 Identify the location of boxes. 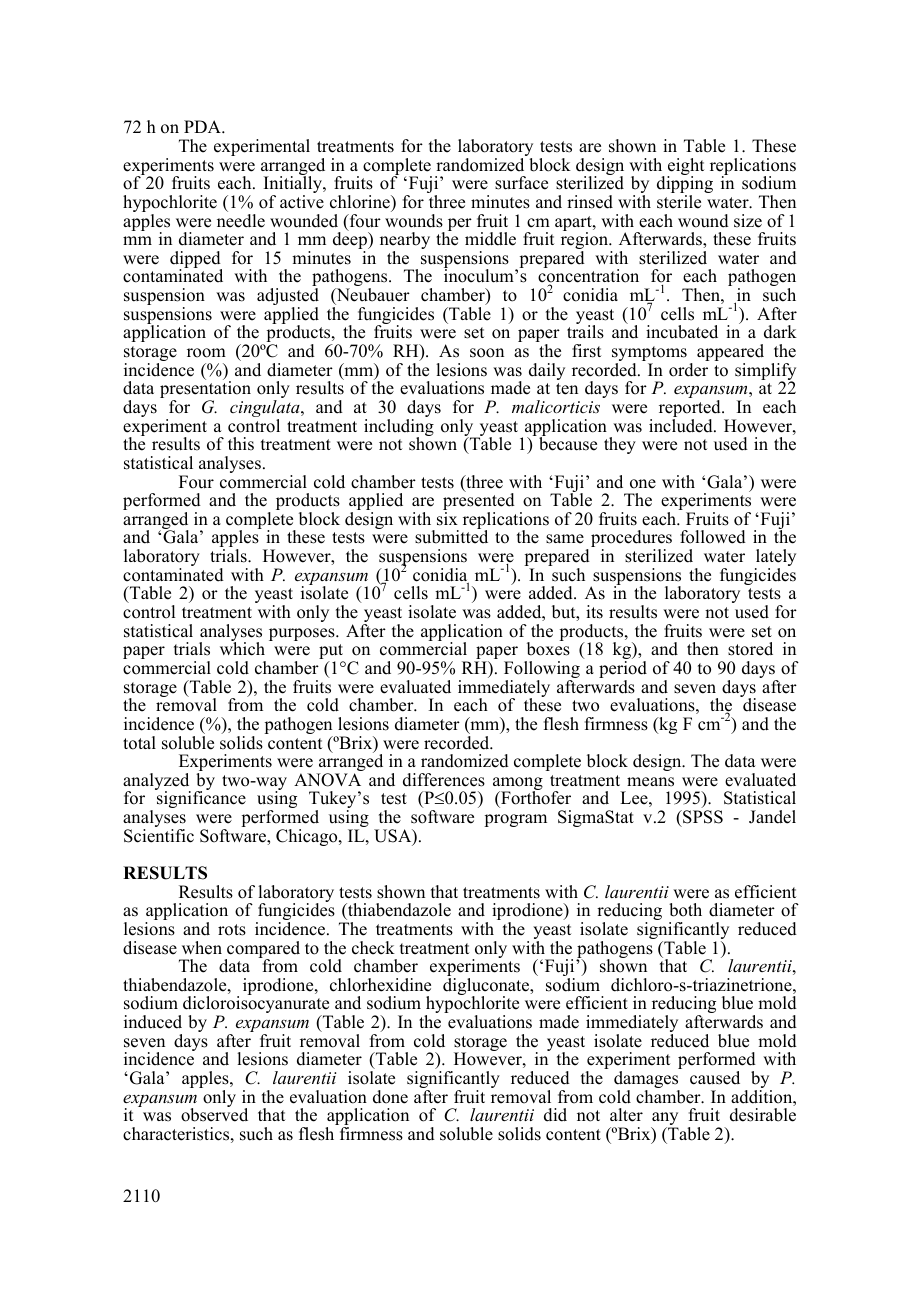
(548, 648).
